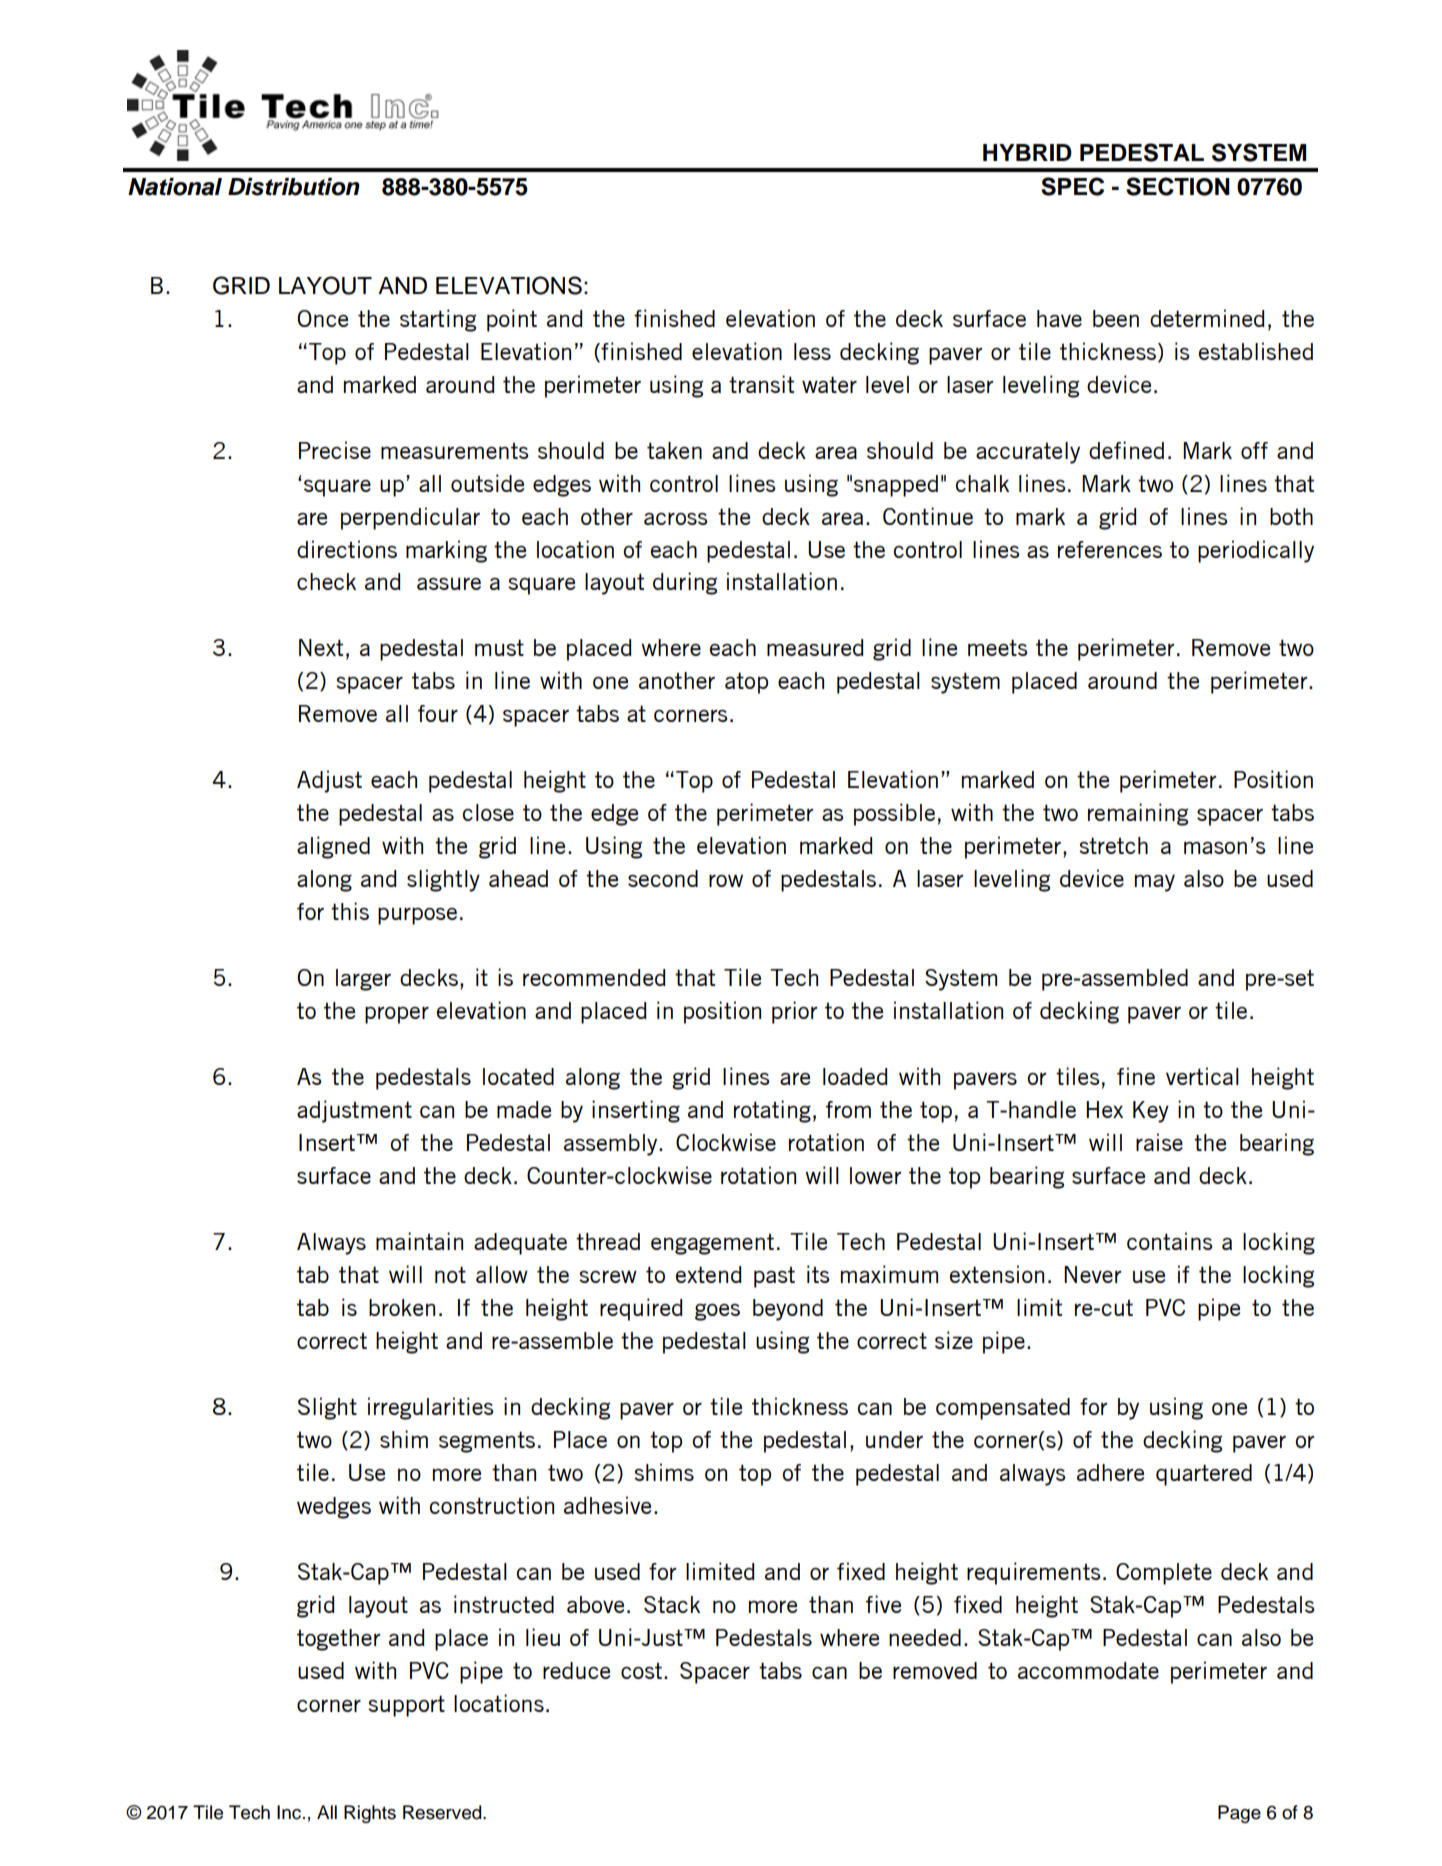 This image has width=1442, height=1866. I want to click on Distribution, so click(294, 187).
